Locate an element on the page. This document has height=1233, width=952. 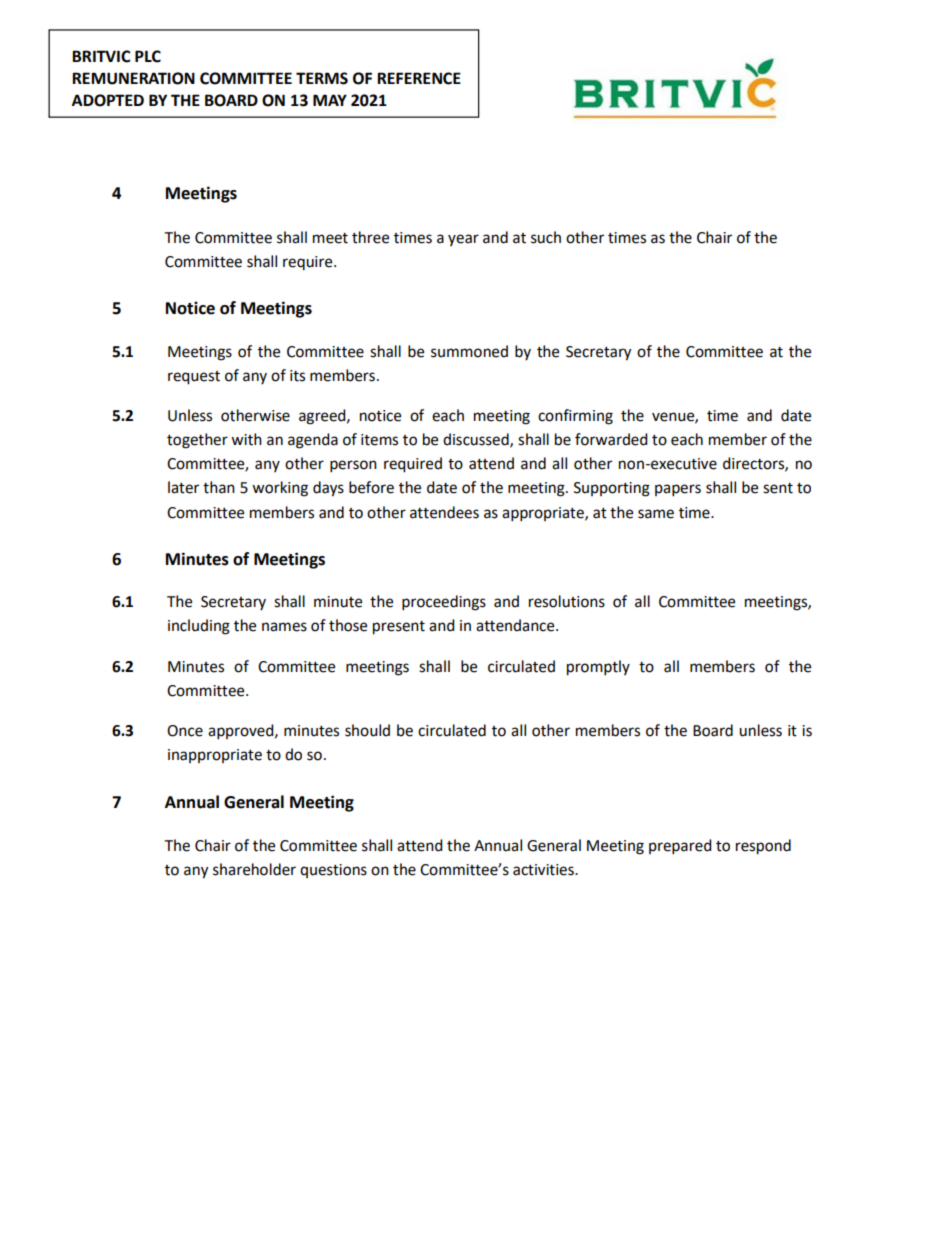
together is located at coordinates (197, 441).
